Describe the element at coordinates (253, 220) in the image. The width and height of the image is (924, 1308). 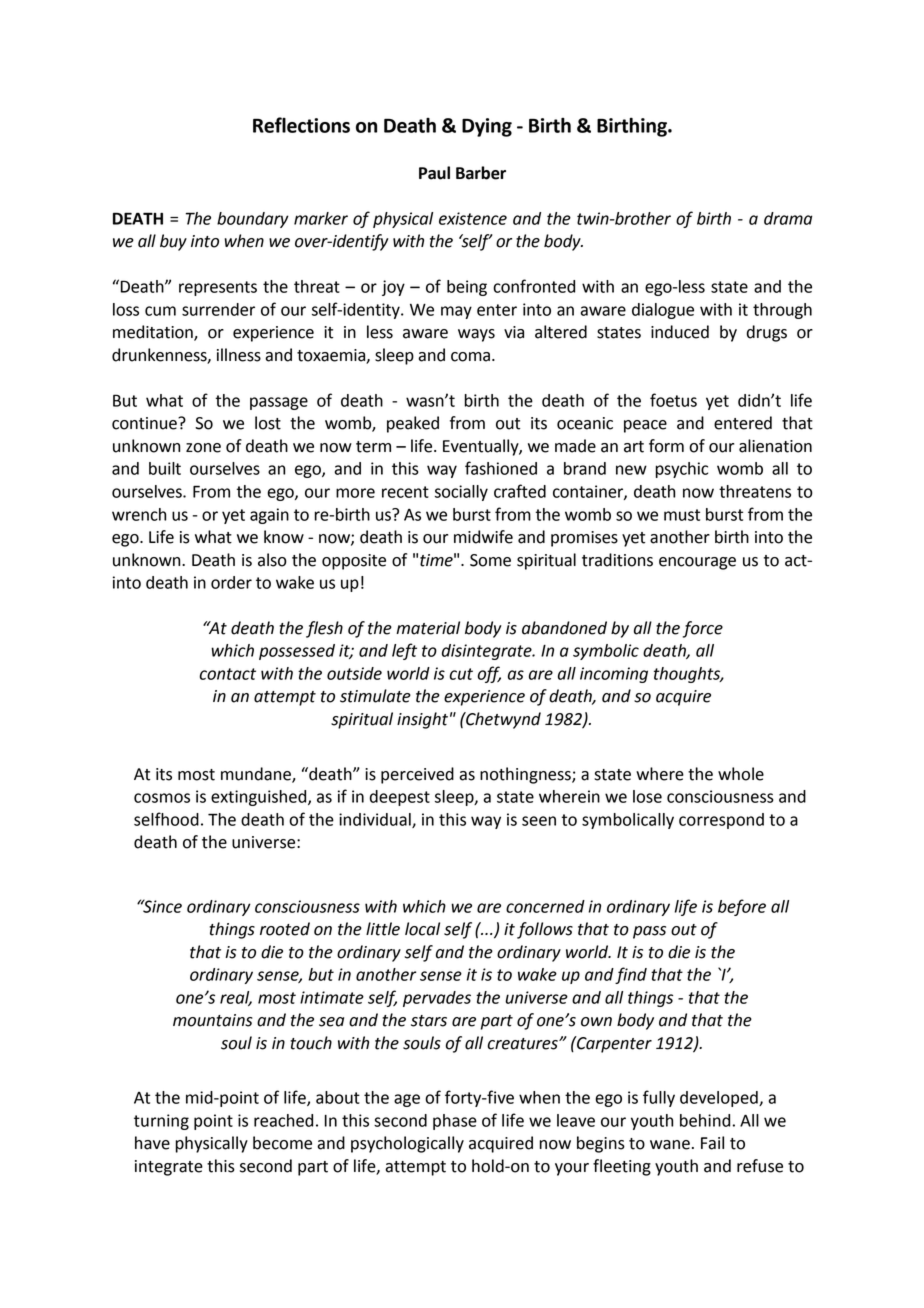
I see `boundary` at that location.
